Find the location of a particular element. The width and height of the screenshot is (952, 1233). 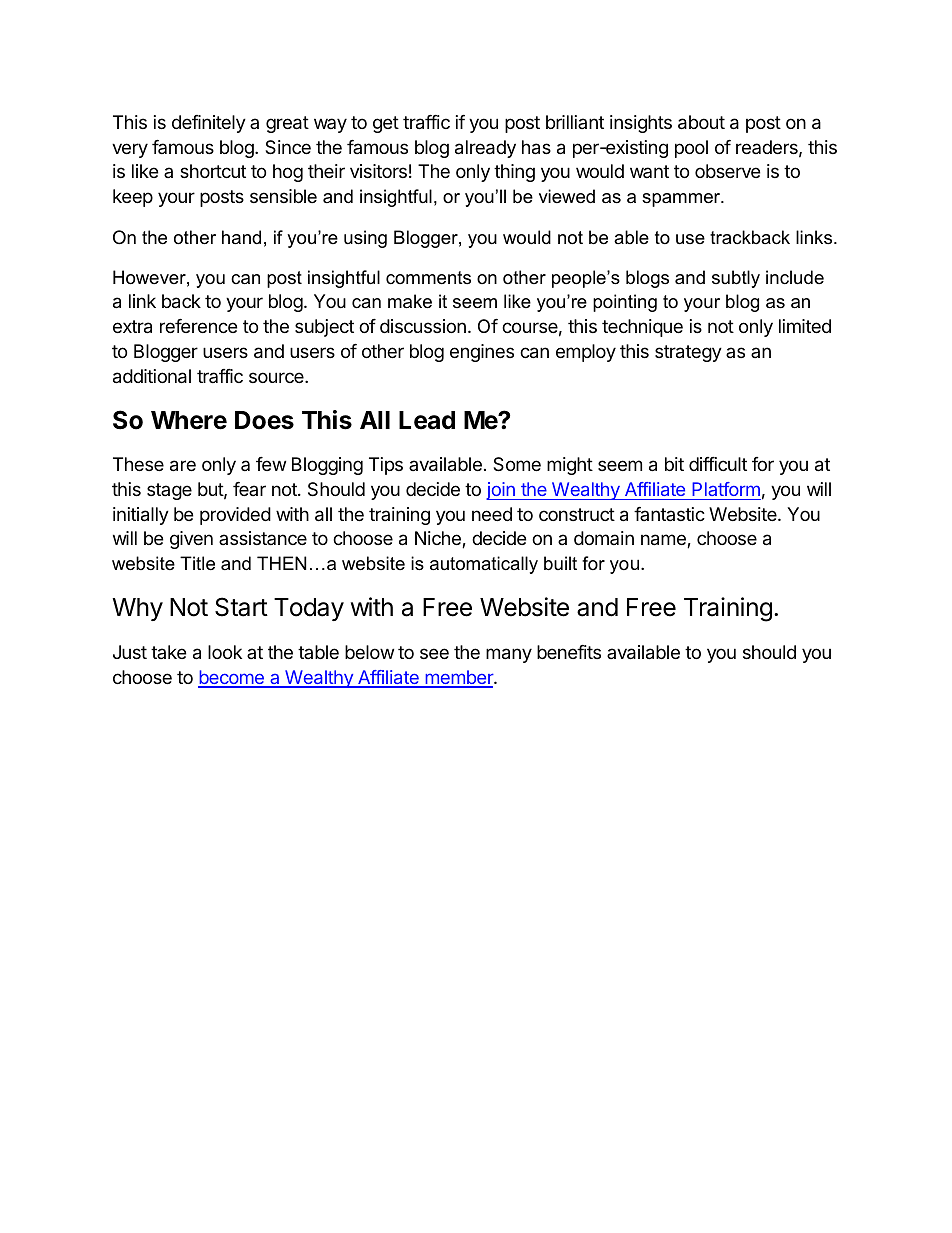

already is located at coordinates (485, 149).
